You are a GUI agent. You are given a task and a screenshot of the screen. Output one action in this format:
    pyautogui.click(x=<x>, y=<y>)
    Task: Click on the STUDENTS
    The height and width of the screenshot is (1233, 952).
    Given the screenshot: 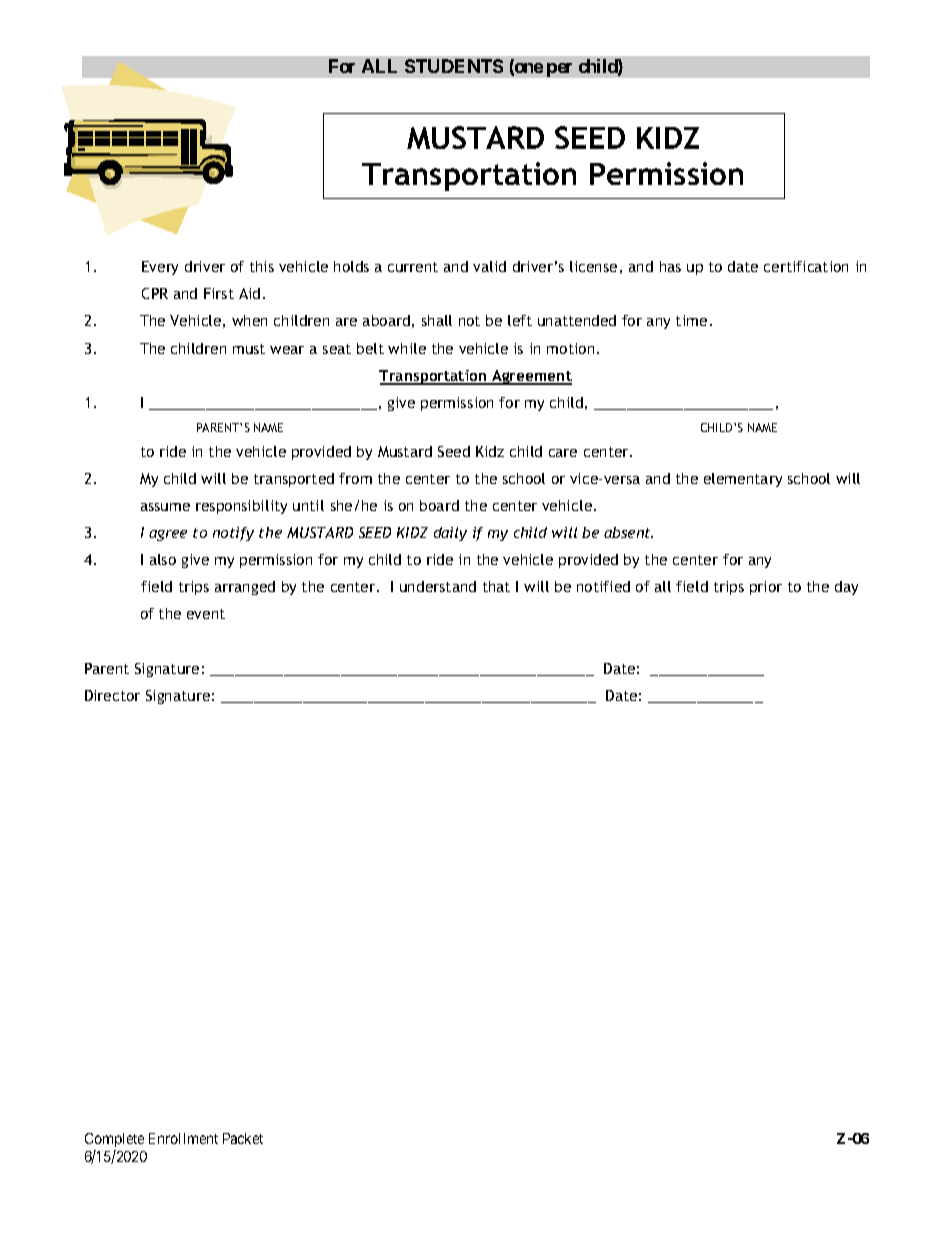 What is the action you would take?
    pyautogui.click(x=454, y=66)
